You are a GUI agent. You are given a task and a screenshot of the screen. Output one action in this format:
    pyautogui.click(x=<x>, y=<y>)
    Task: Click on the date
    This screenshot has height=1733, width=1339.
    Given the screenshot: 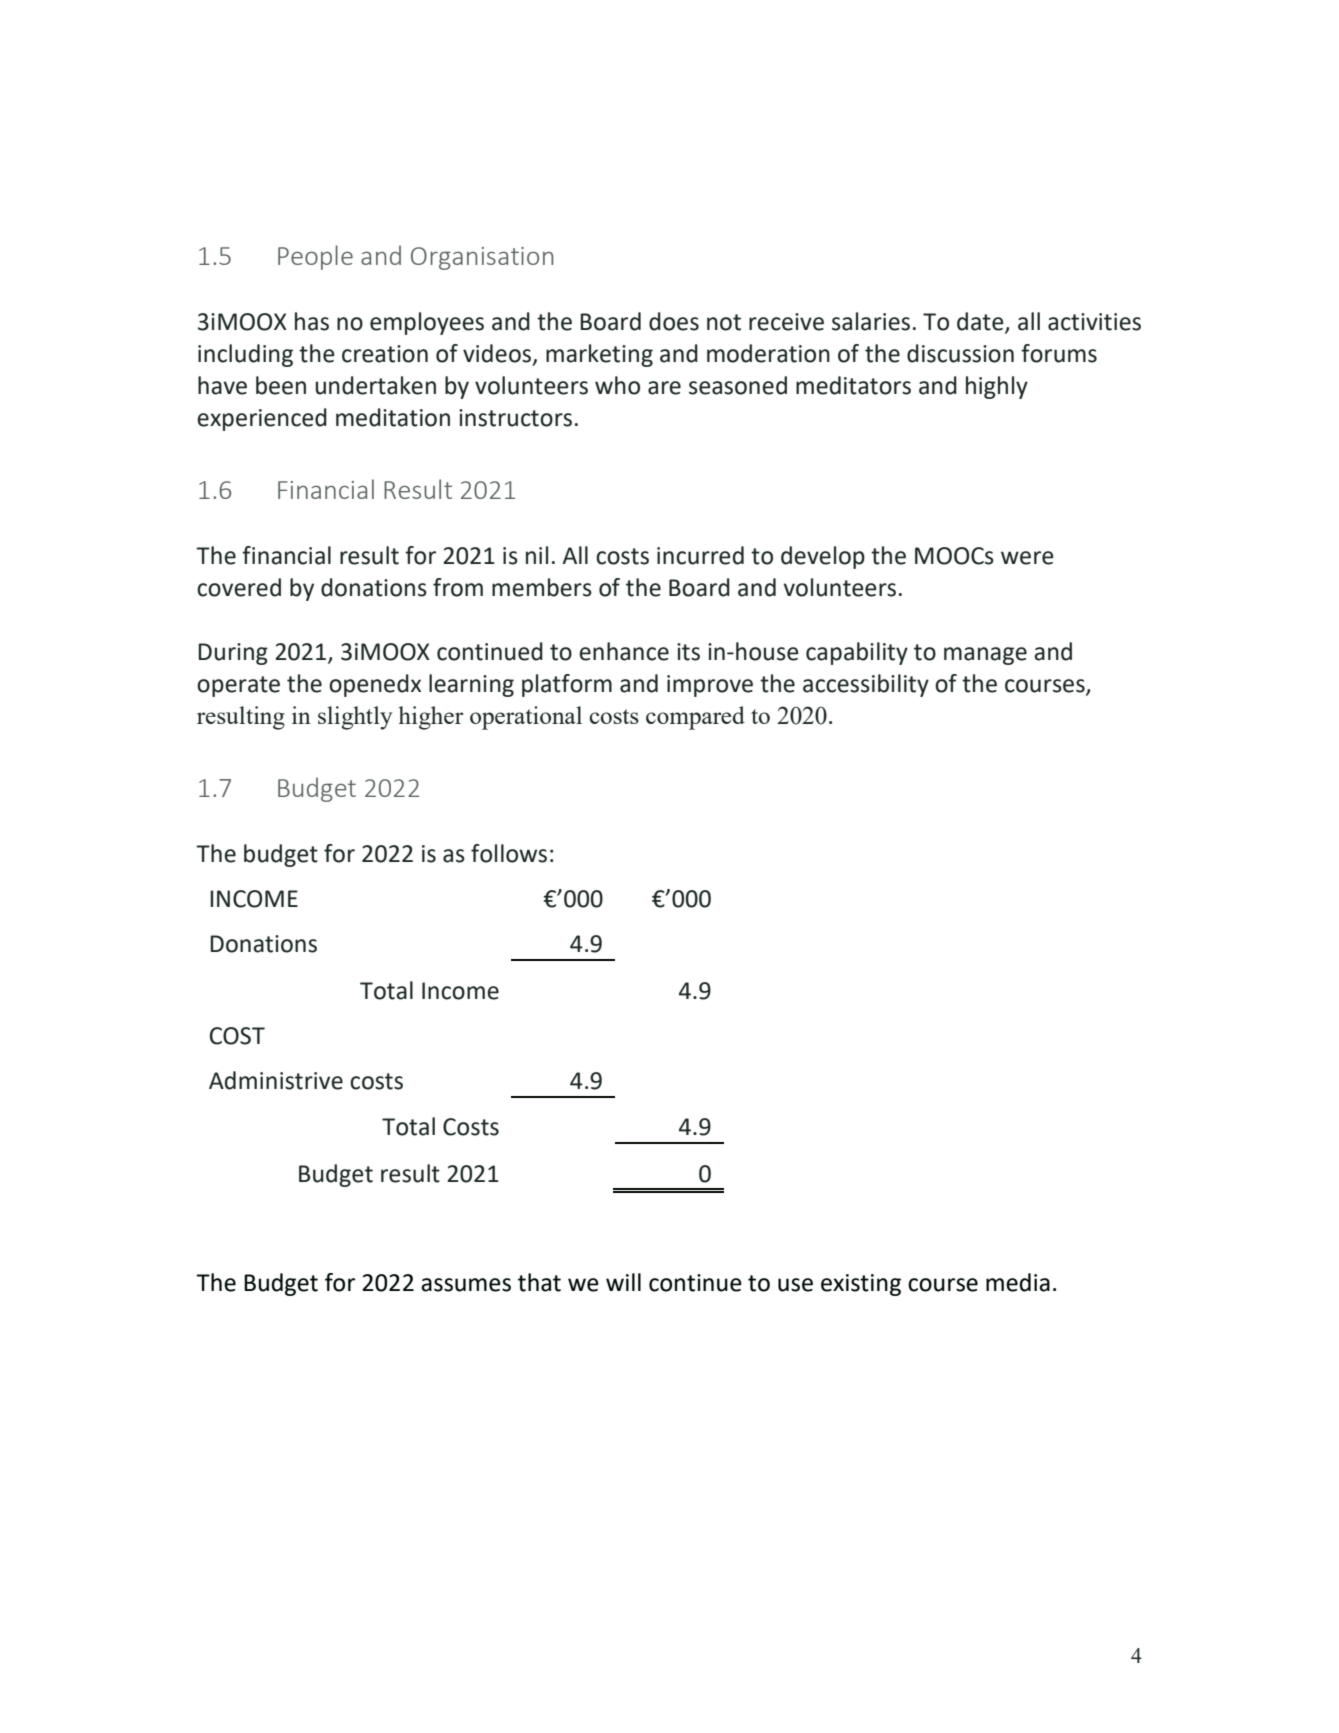 What is the action you would take?
    pyautogui.click(x=981, y=322)
